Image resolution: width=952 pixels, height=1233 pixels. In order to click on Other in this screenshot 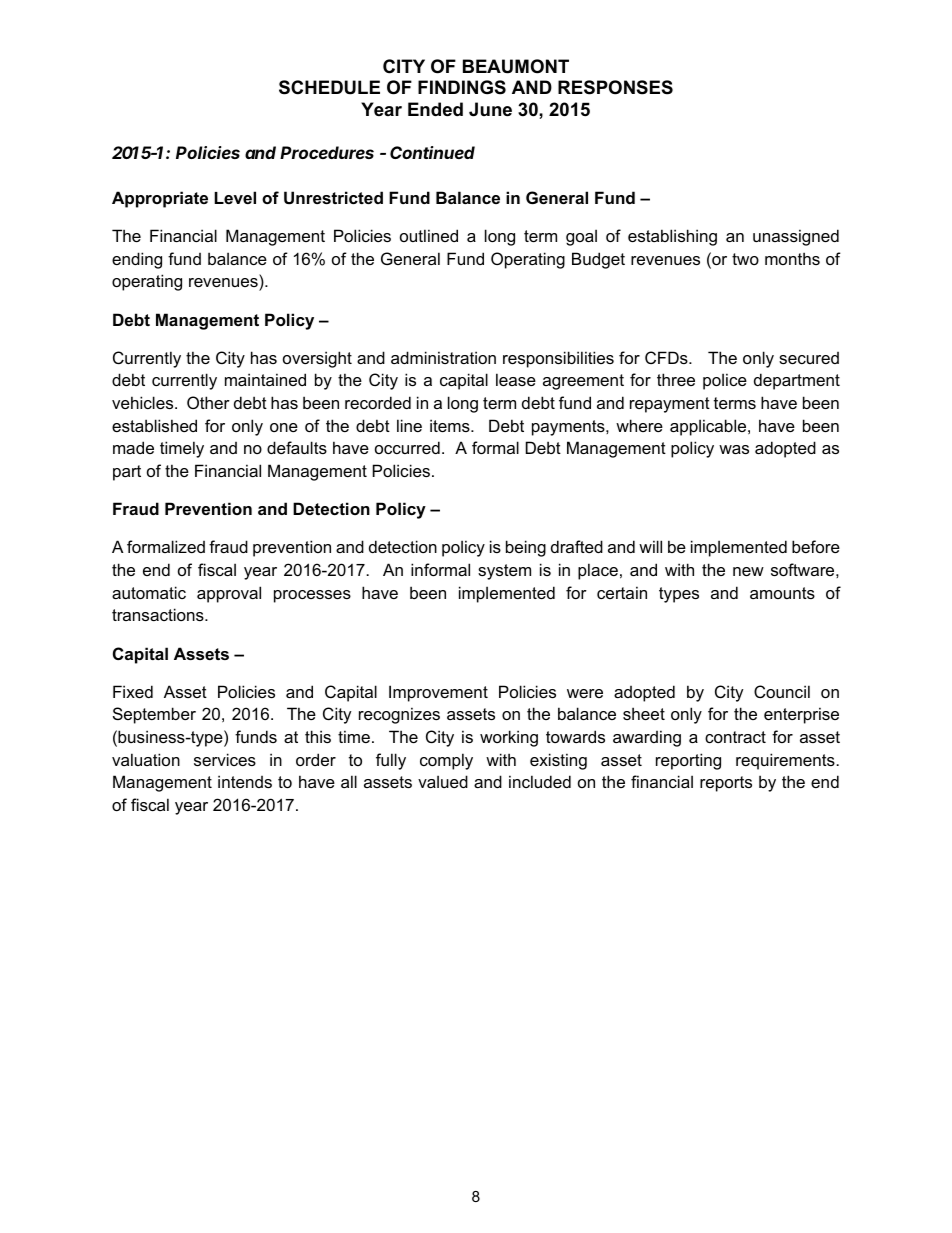, I will do `click(208, 402)`.
